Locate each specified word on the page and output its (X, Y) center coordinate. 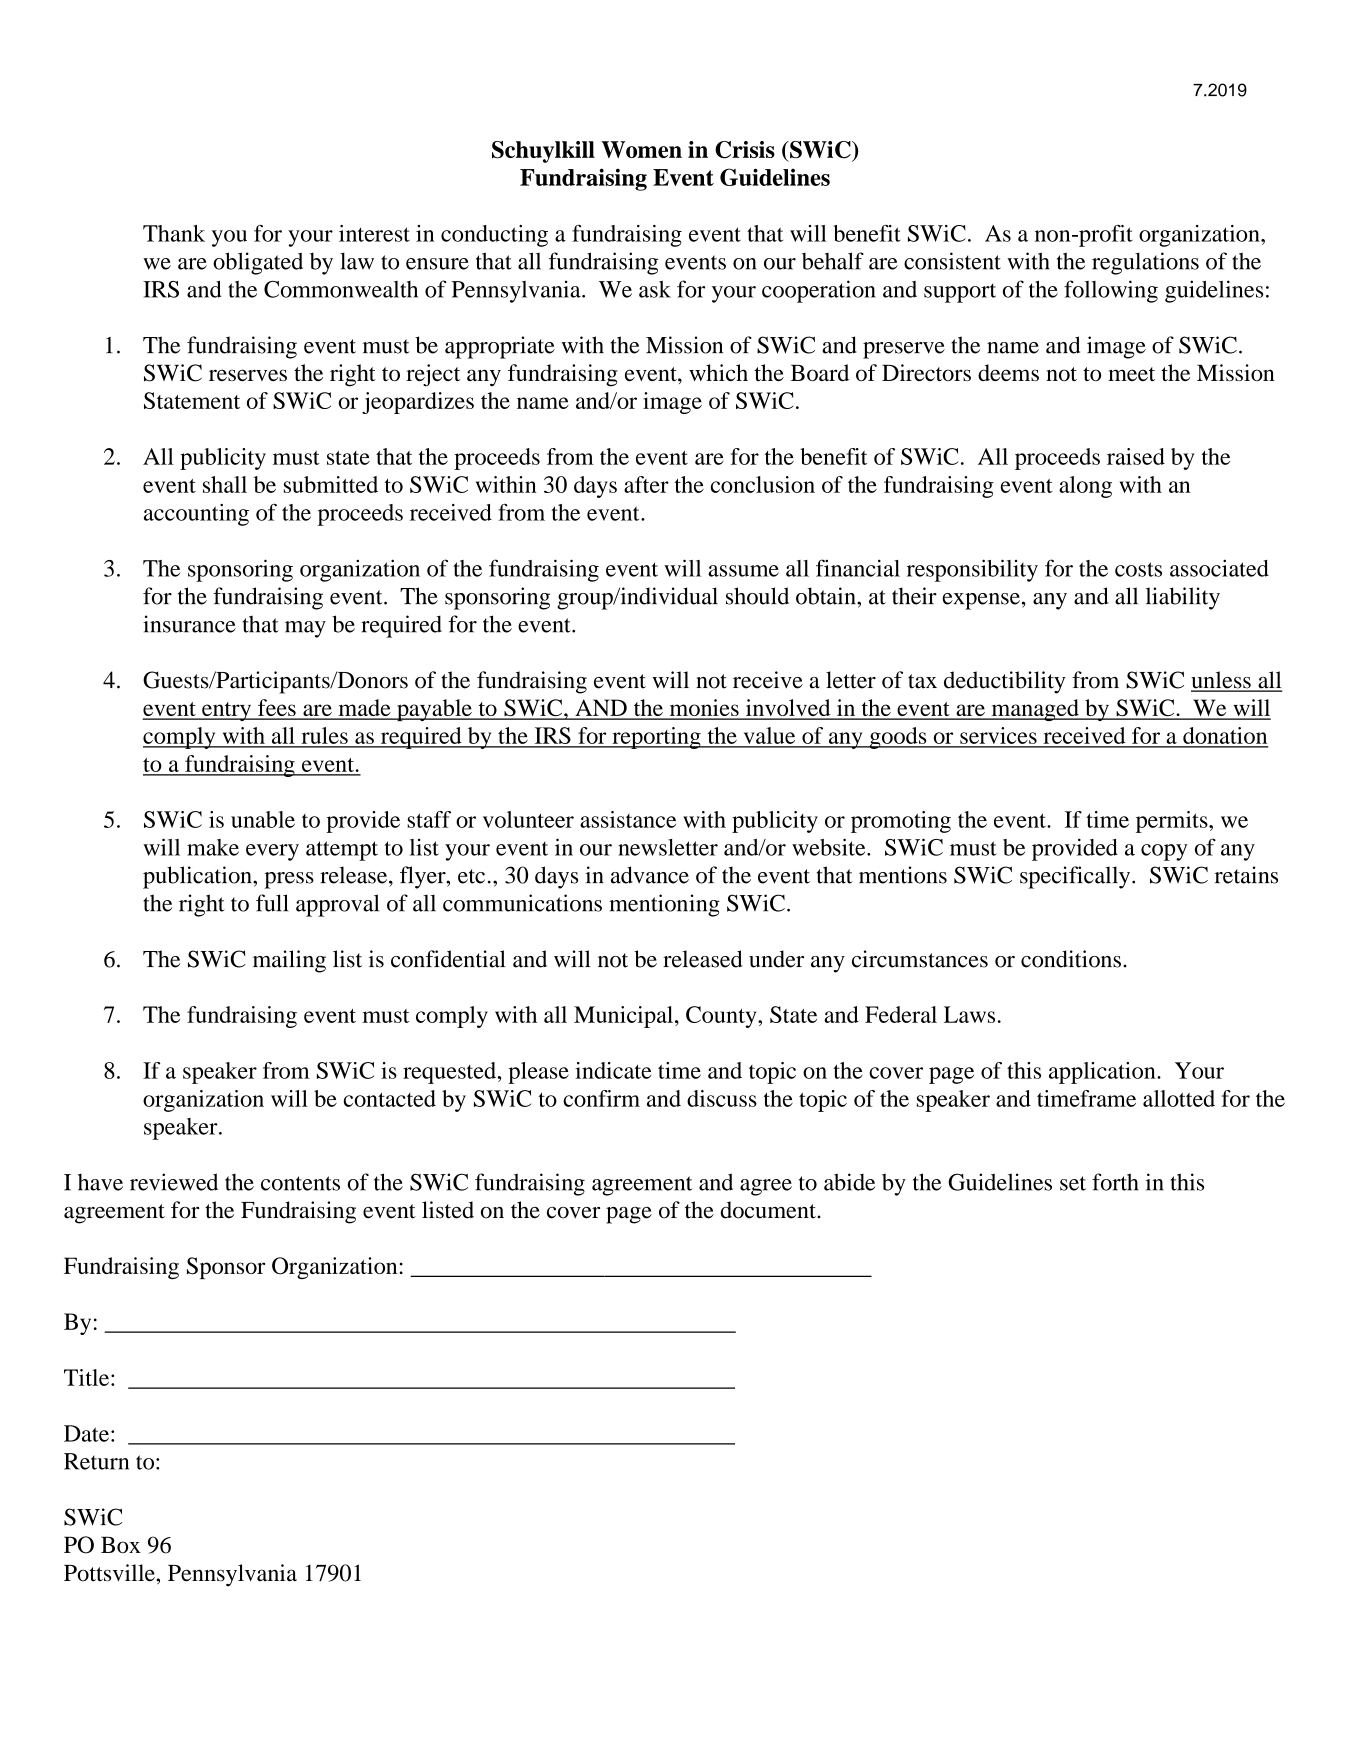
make (213, 847)
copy (1164, 852)
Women (641, 149)
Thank (174, 233)
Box (121, 1544)
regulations (1145, 263)
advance (650, 875)
